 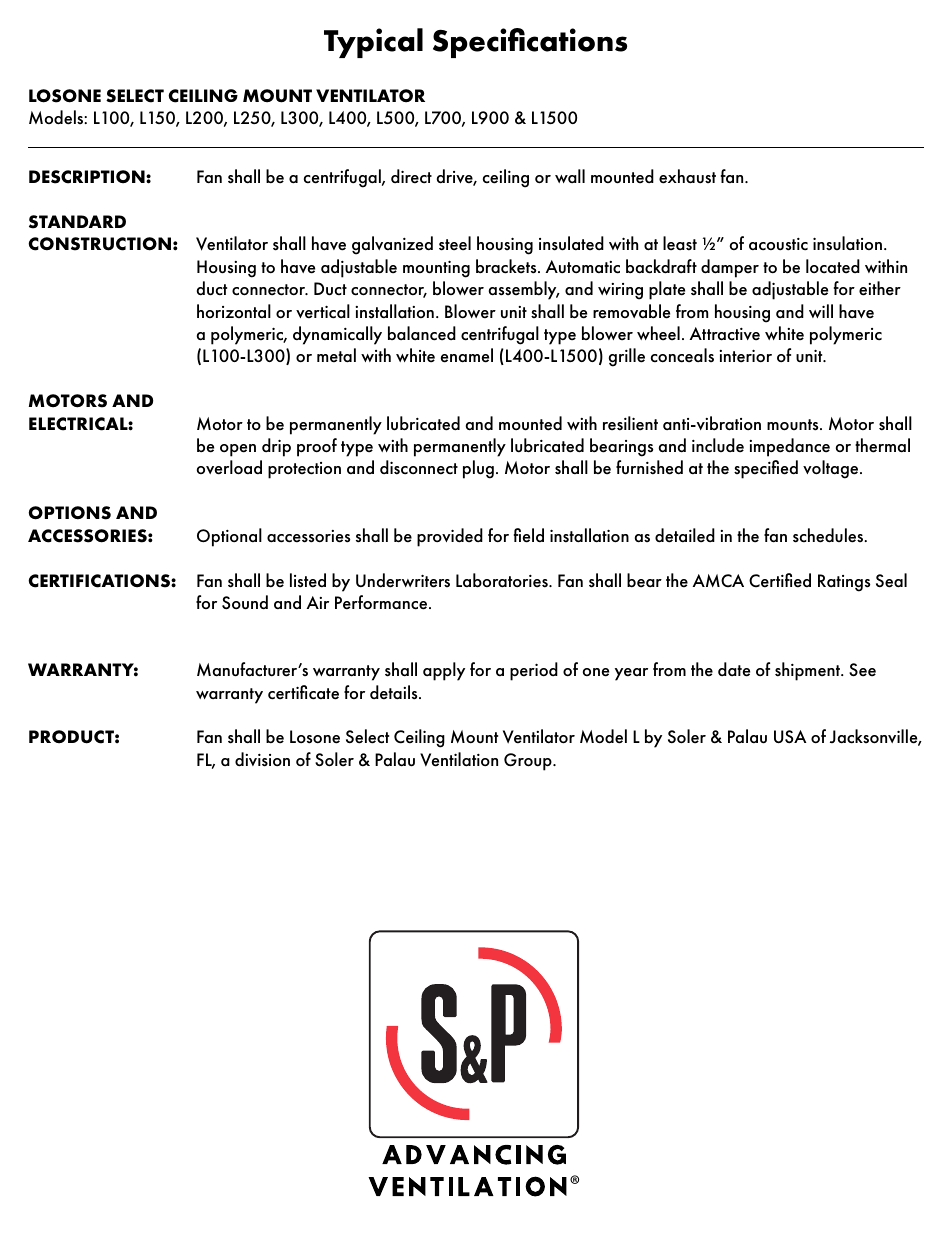 What do you see at coordinates (778, 244) in the document?
I see `acoustic` at bounding box center [778, 244].
